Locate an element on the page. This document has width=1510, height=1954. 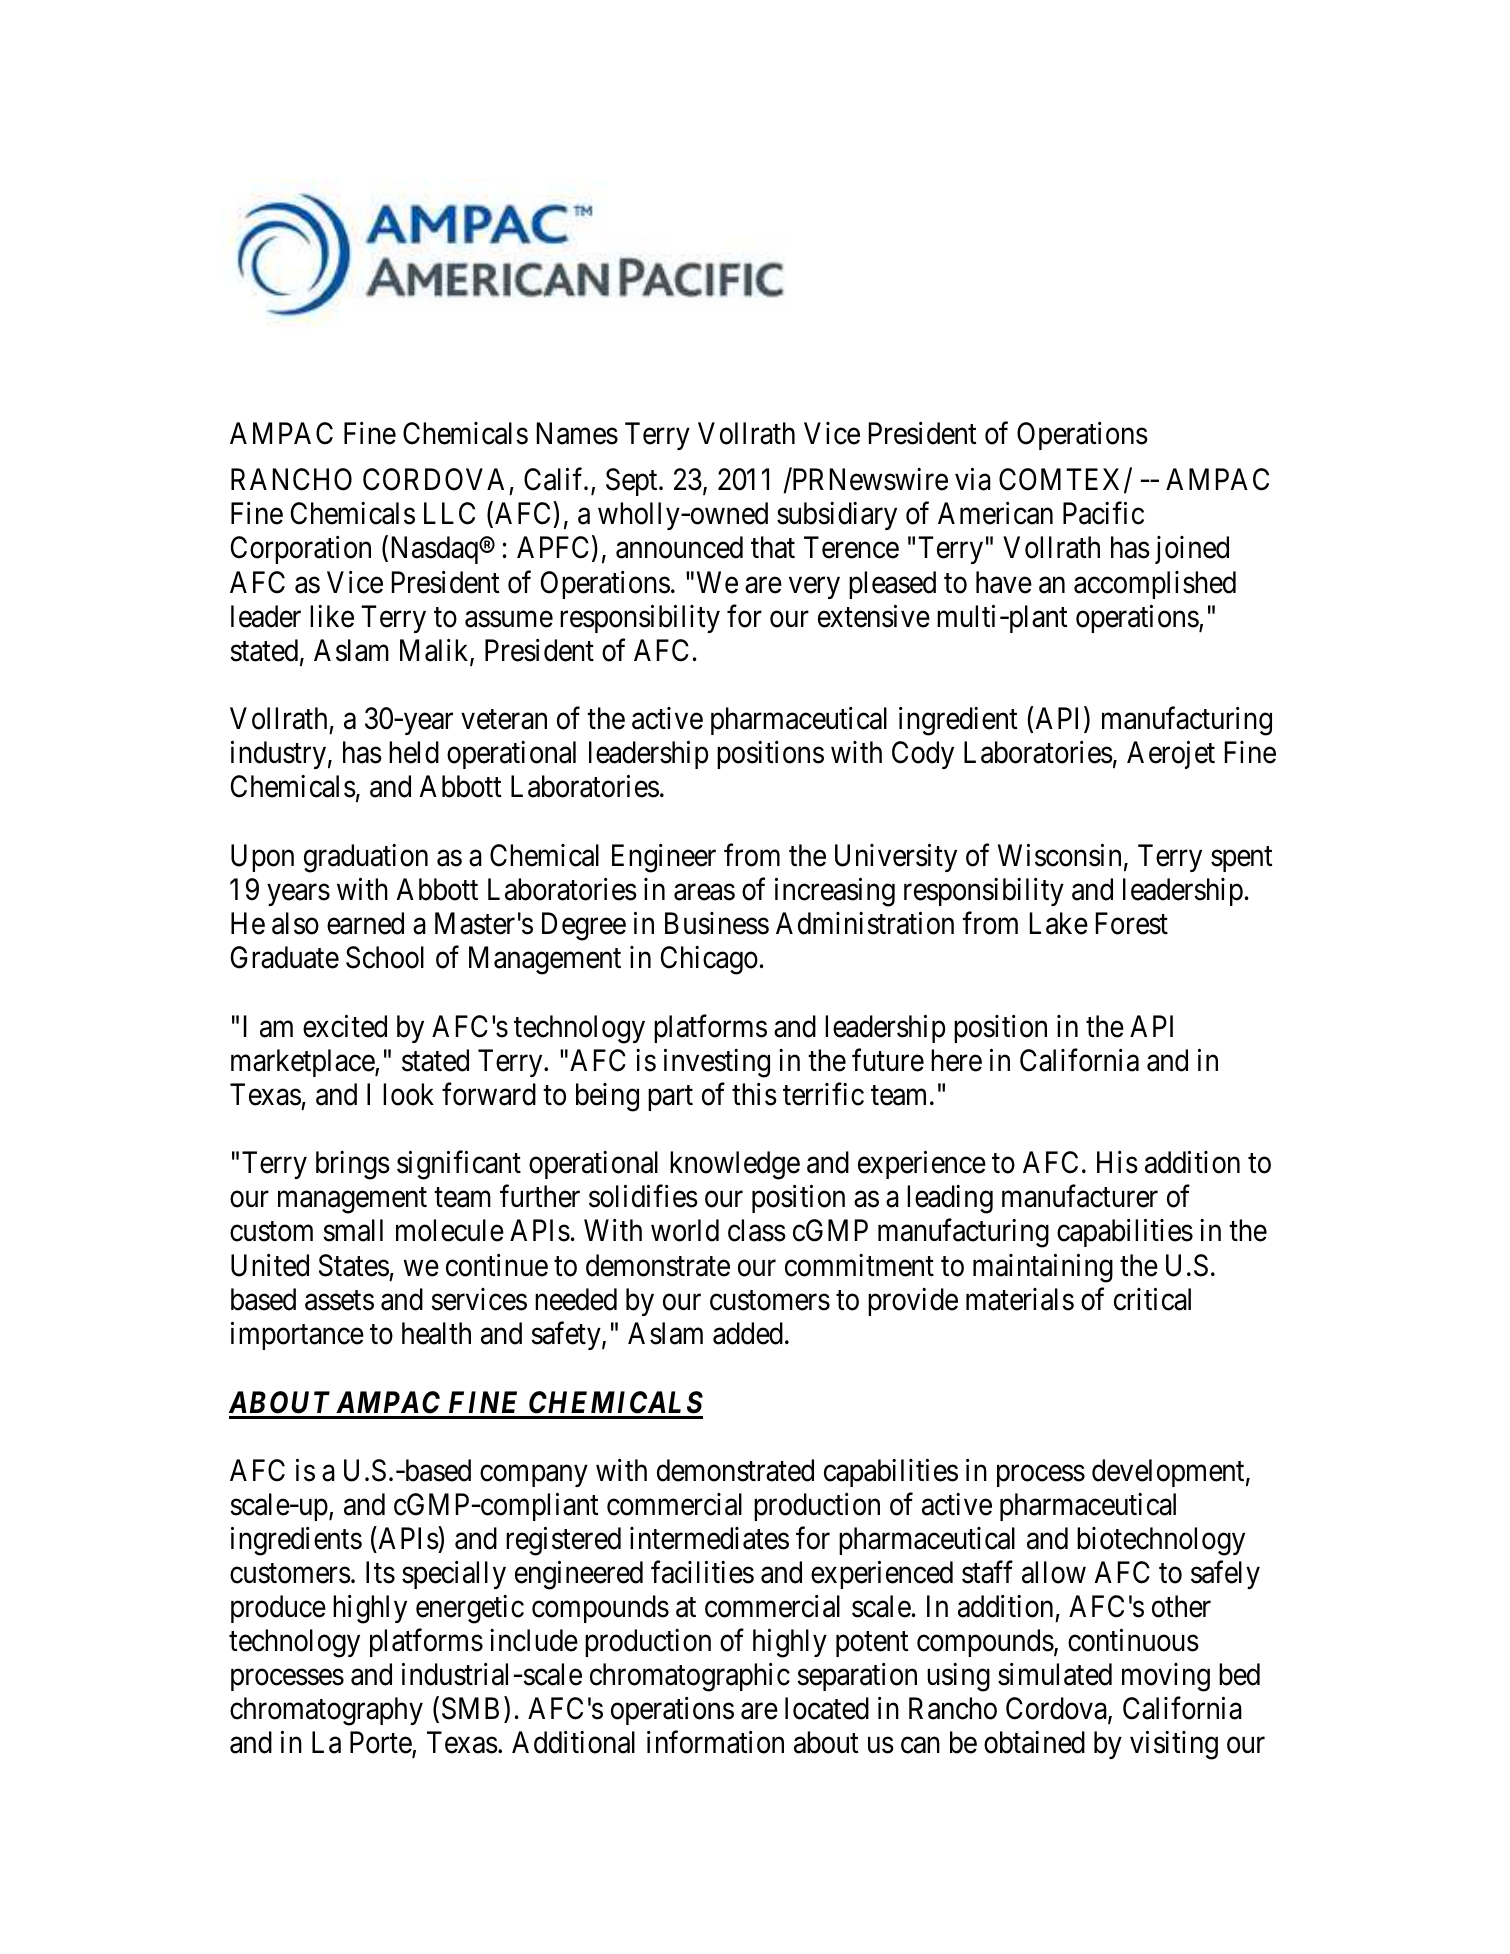
added is located at coordinates (748, 1333).
